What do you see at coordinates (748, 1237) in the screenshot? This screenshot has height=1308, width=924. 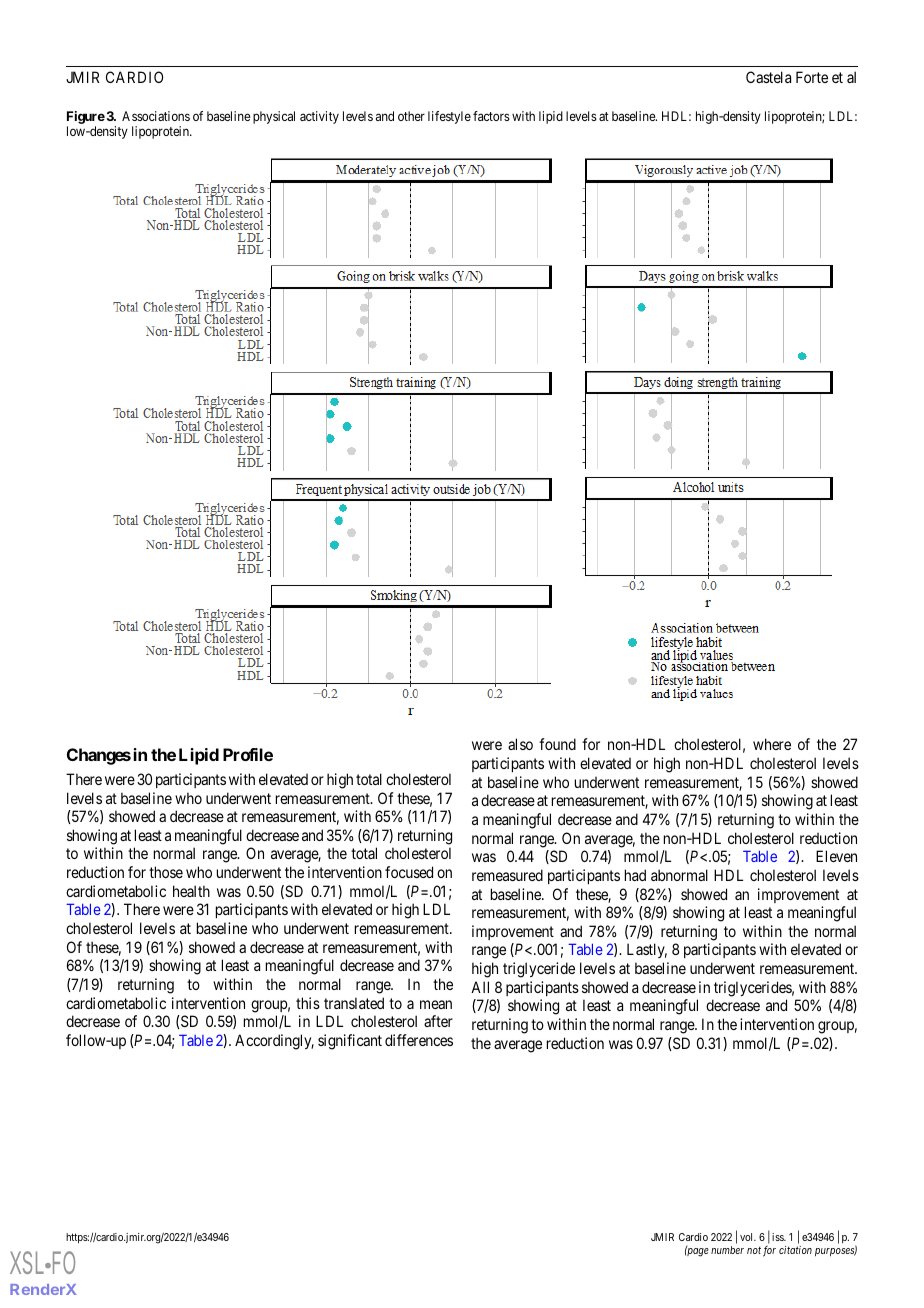 I see `vol` at bounding box center [748, 1237].
